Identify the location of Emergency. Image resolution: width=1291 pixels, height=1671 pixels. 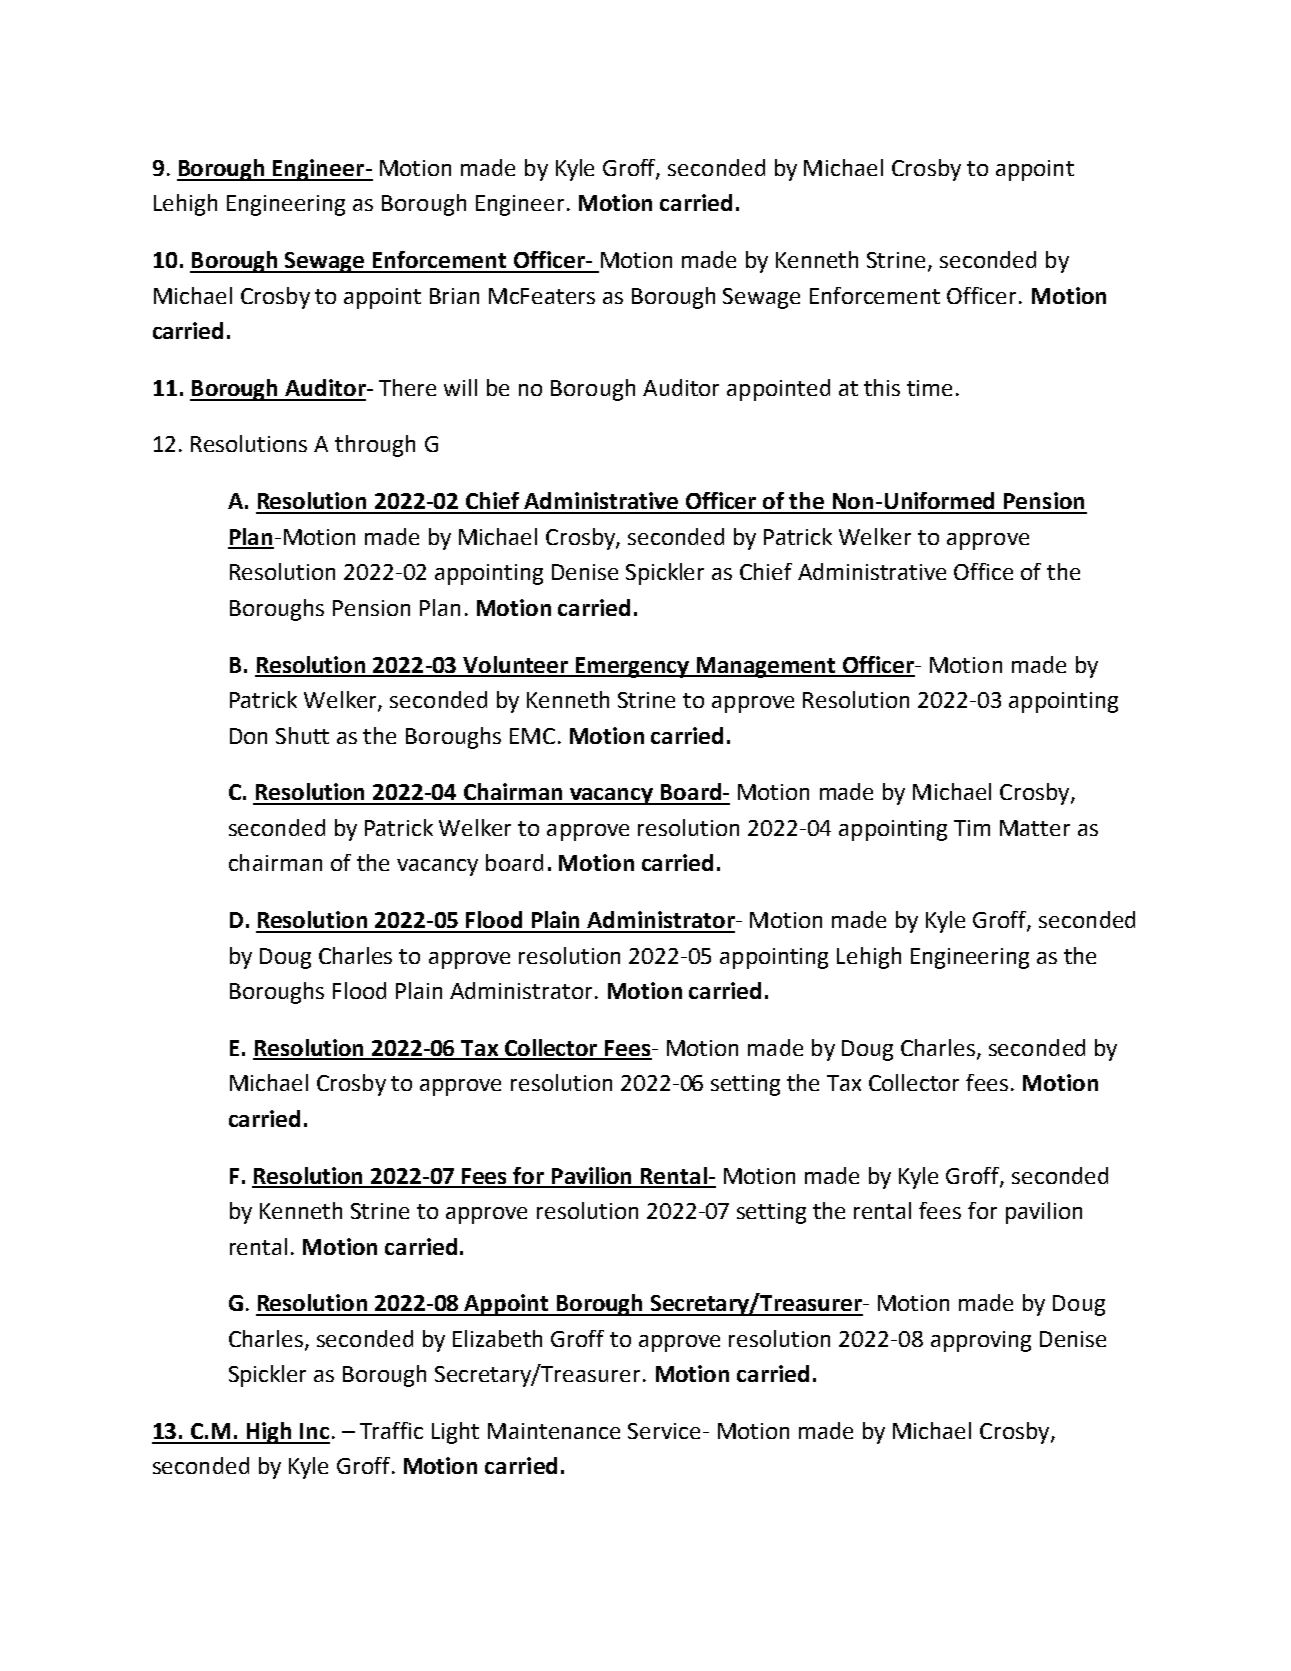
(633, 667).
